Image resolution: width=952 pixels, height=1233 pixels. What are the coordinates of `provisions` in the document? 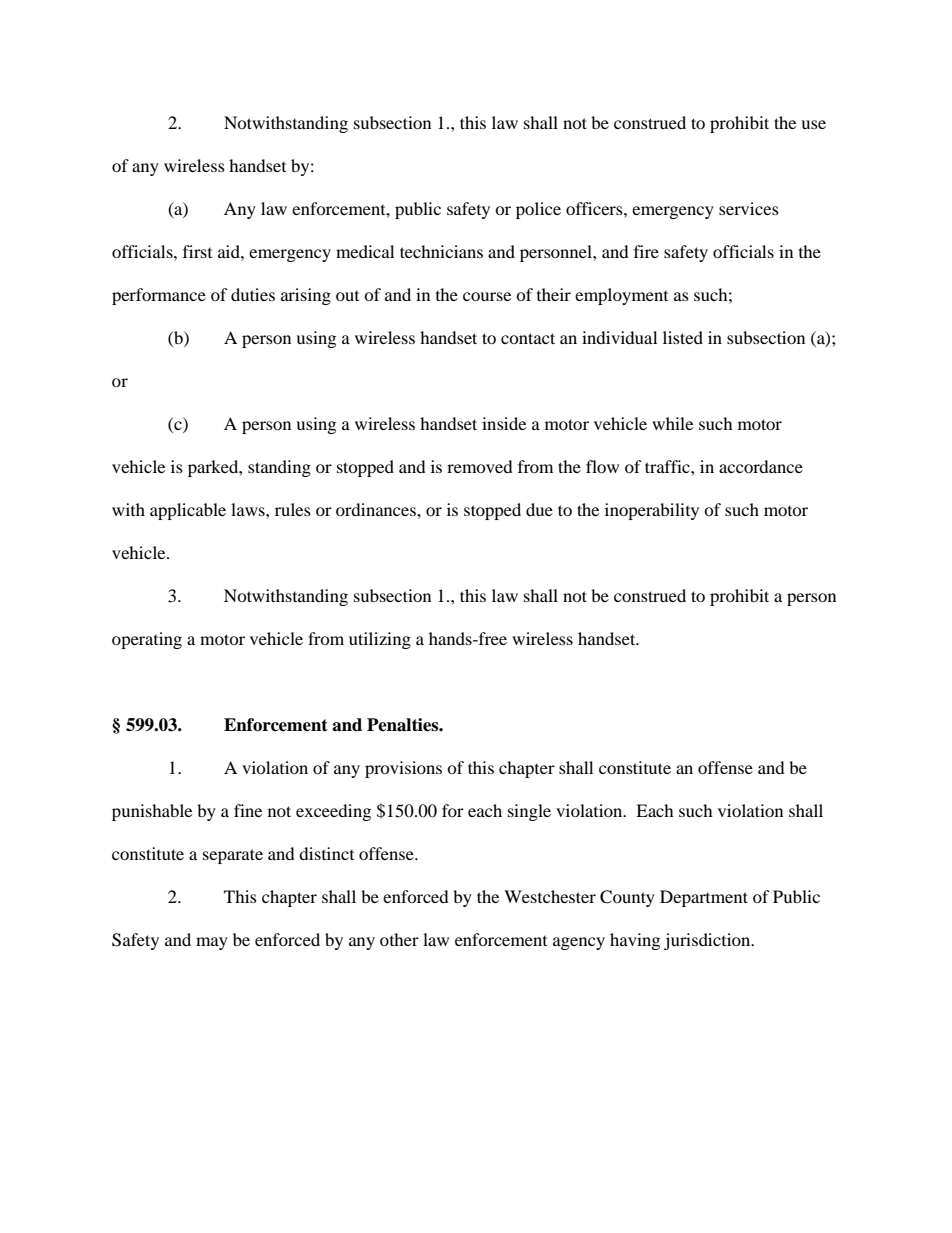 It's located at (403, 769).
